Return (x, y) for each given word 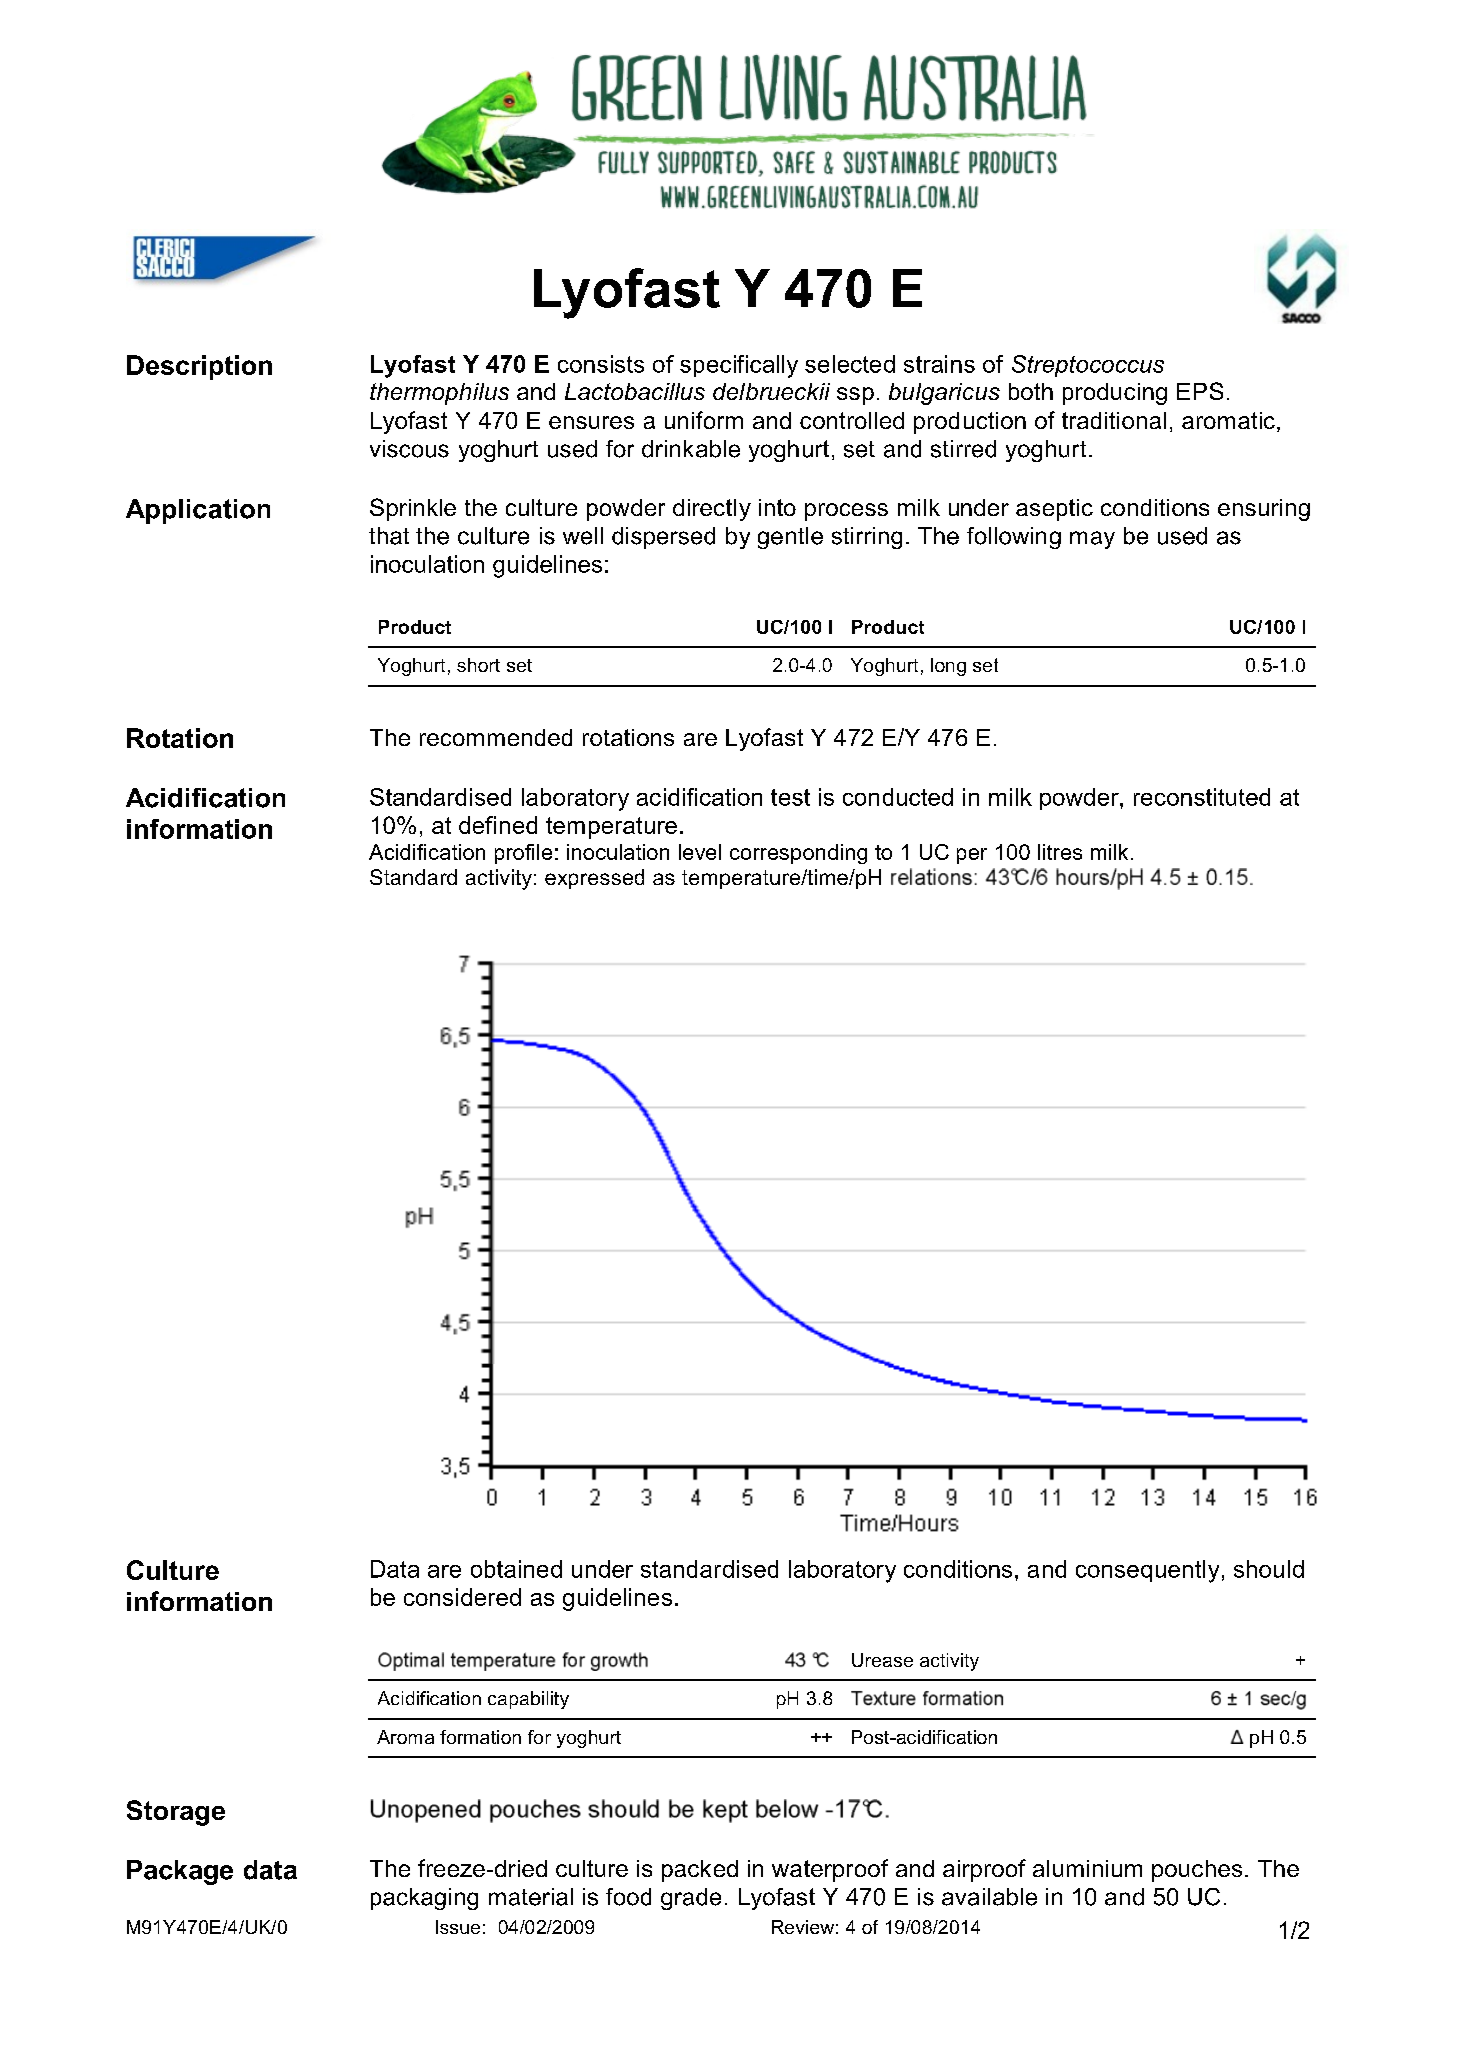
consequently (1147, 1571)
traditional (1114, 420)
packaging (424, 1899)
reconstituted (1202, 797)
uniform (704, 420)
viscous (409, 449)
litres (1060, 852)
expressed (594, 879)
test (790, 797)
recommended (496, 737)
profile (523, 854)
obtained (516, 1569)
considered (462, 1597)
